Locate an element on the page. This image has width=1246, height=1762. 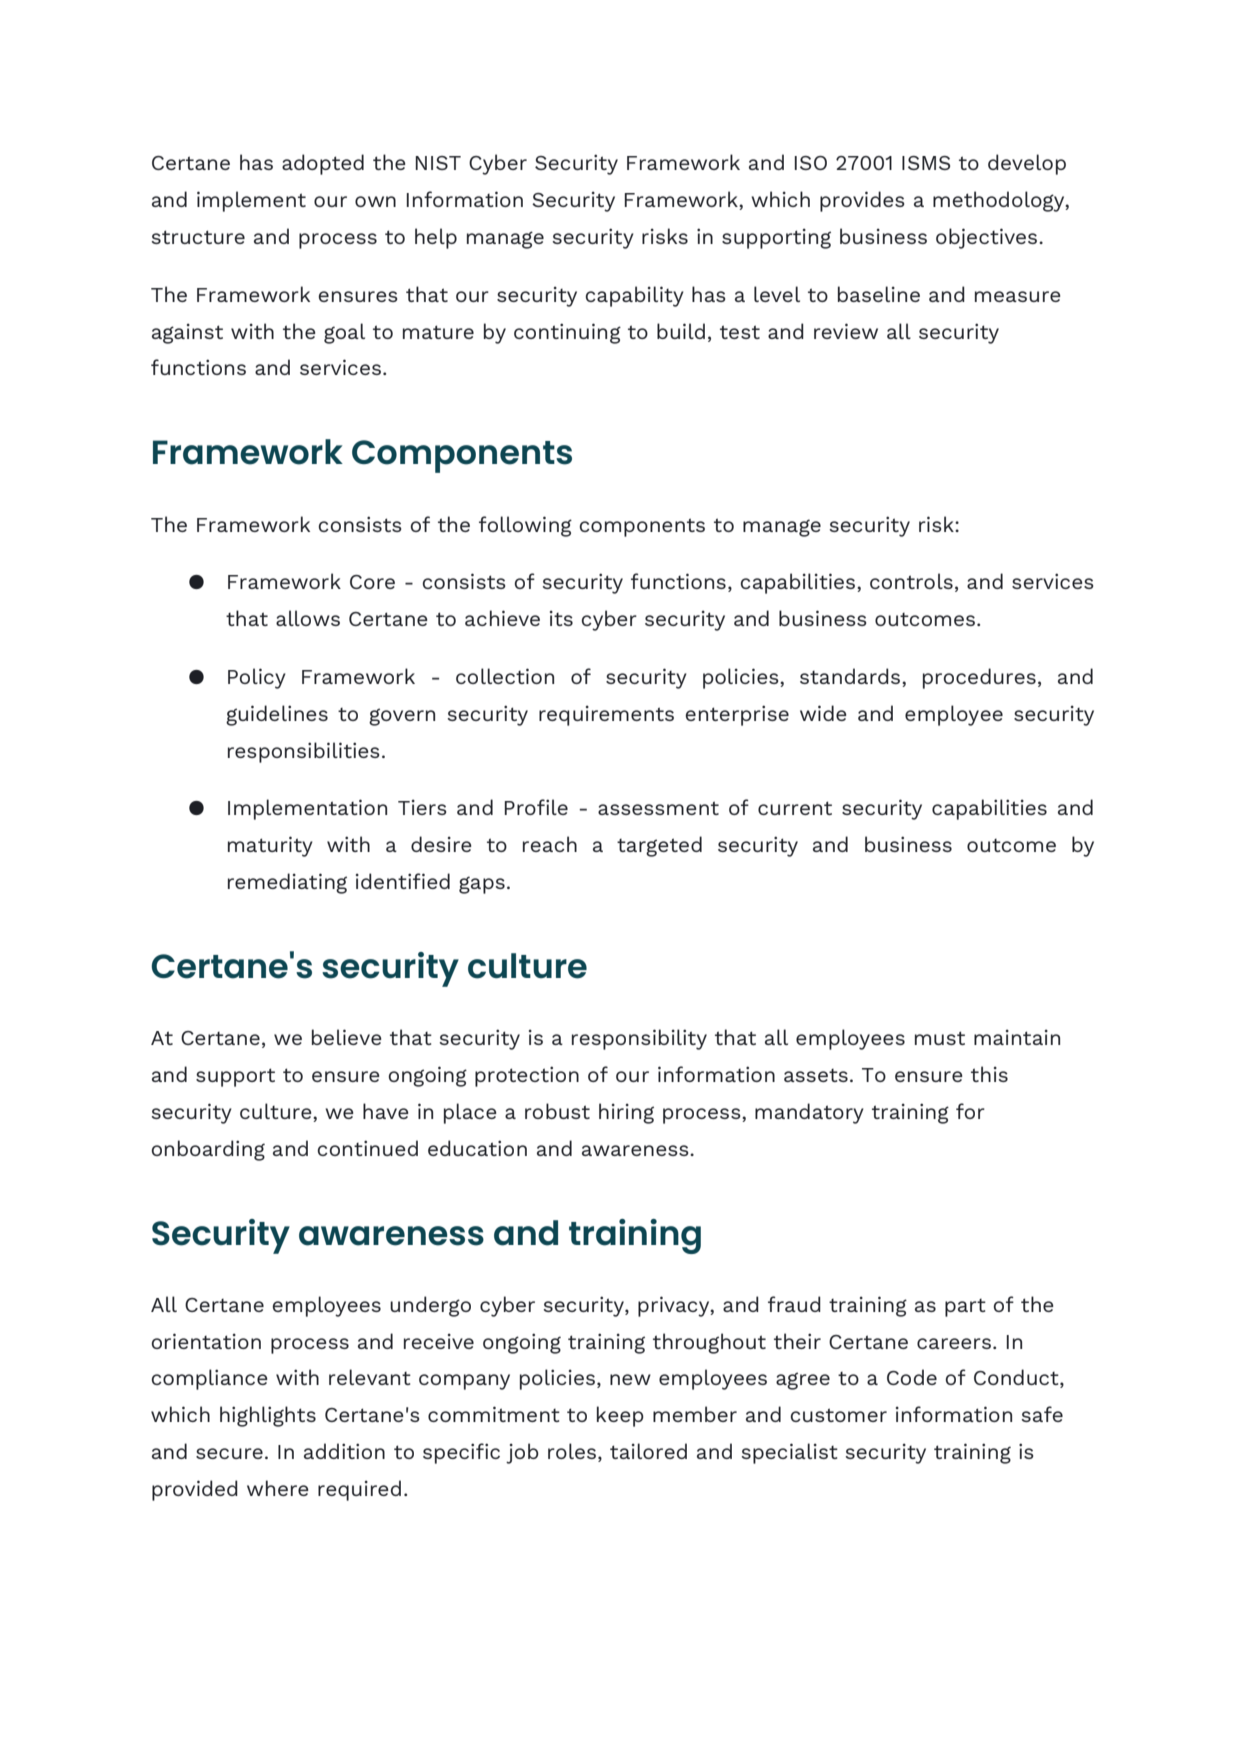
highlights is located at coordinates (268, 1416).
